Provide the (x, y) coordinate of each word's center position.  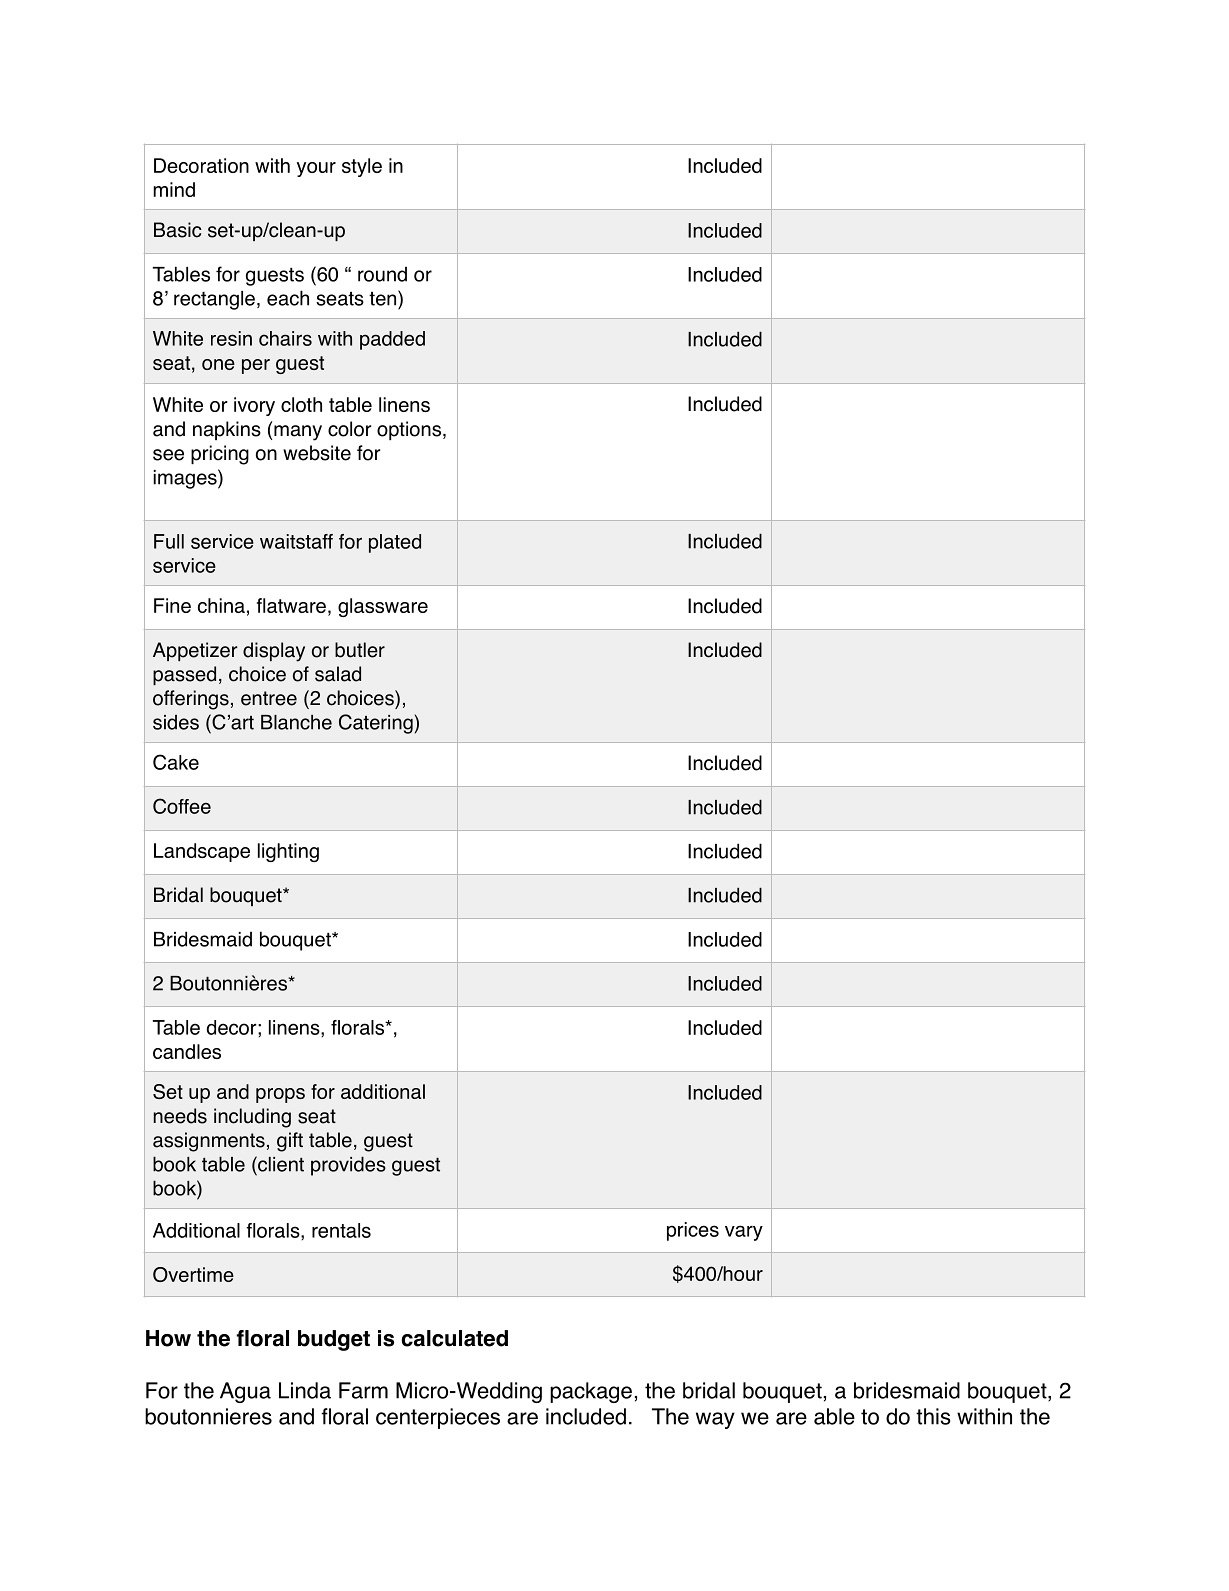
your (316, 169)
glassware (383, 607)
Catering (376, 724)
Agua (245, 1392)
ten (384, 298)
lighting (288, 852)
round (382, 274)
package (591, 1392)
